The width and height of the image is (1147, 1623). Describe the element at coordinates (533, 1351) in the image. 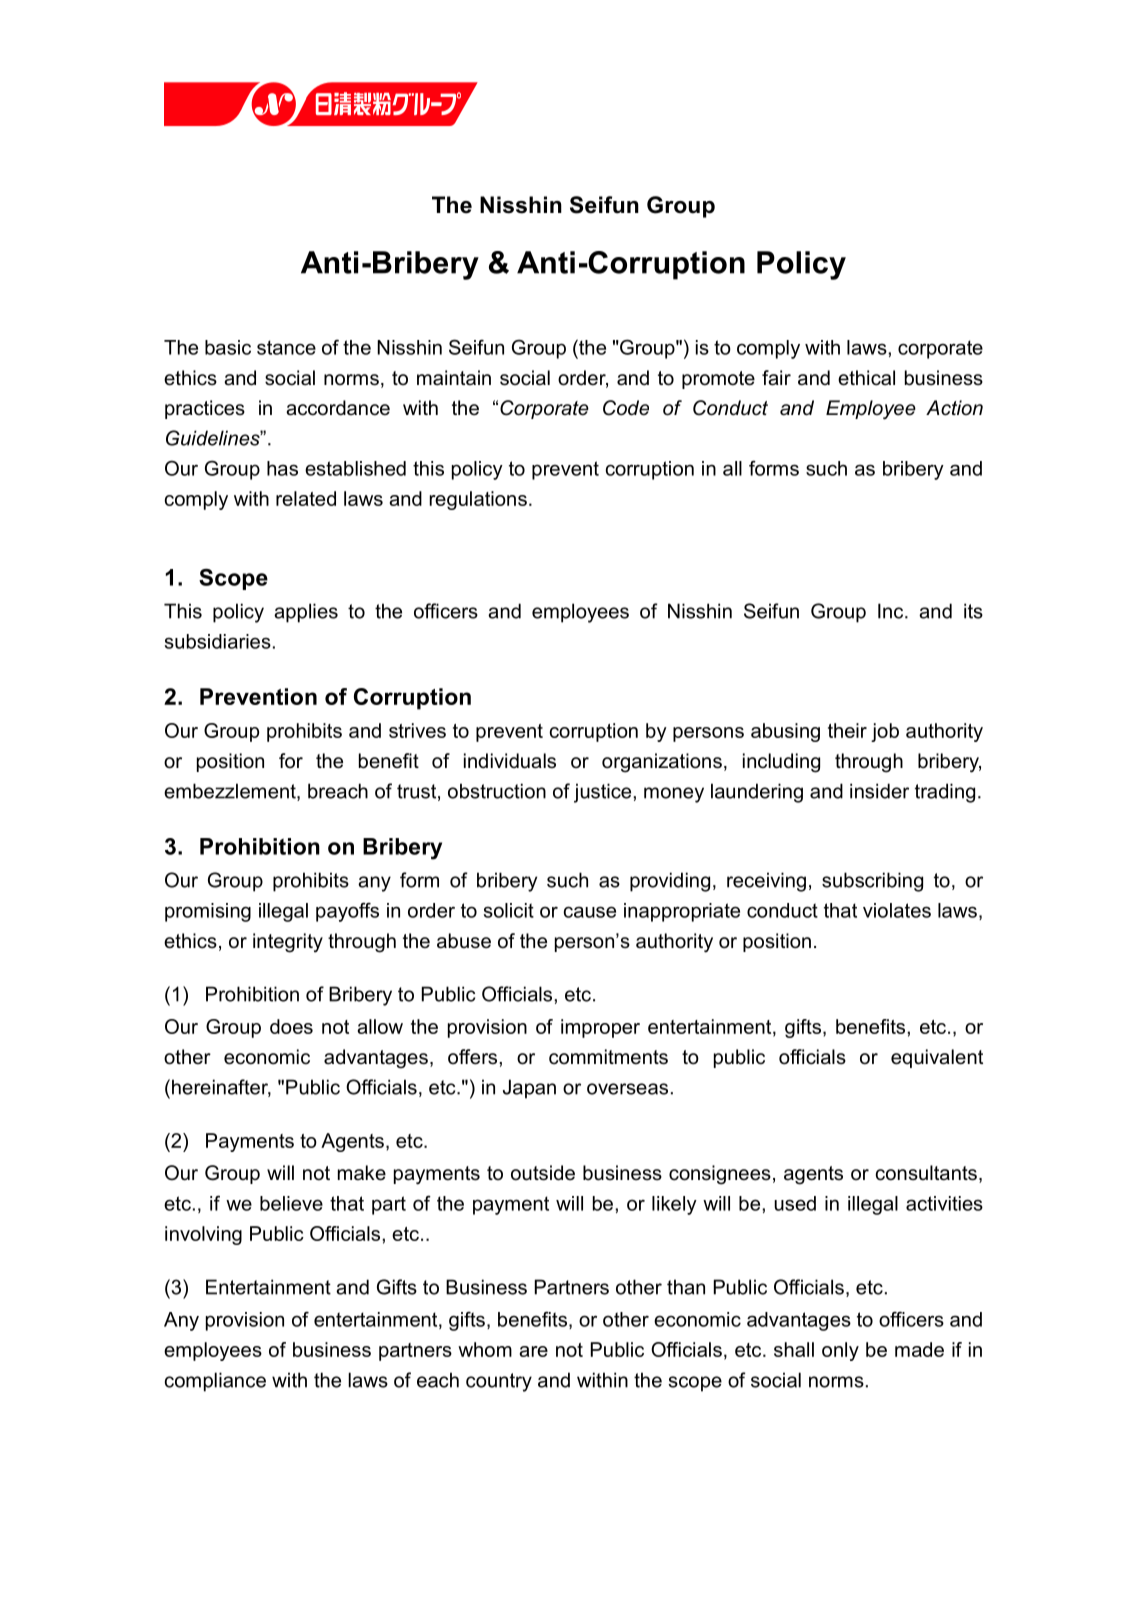

I see `are` at that location.
